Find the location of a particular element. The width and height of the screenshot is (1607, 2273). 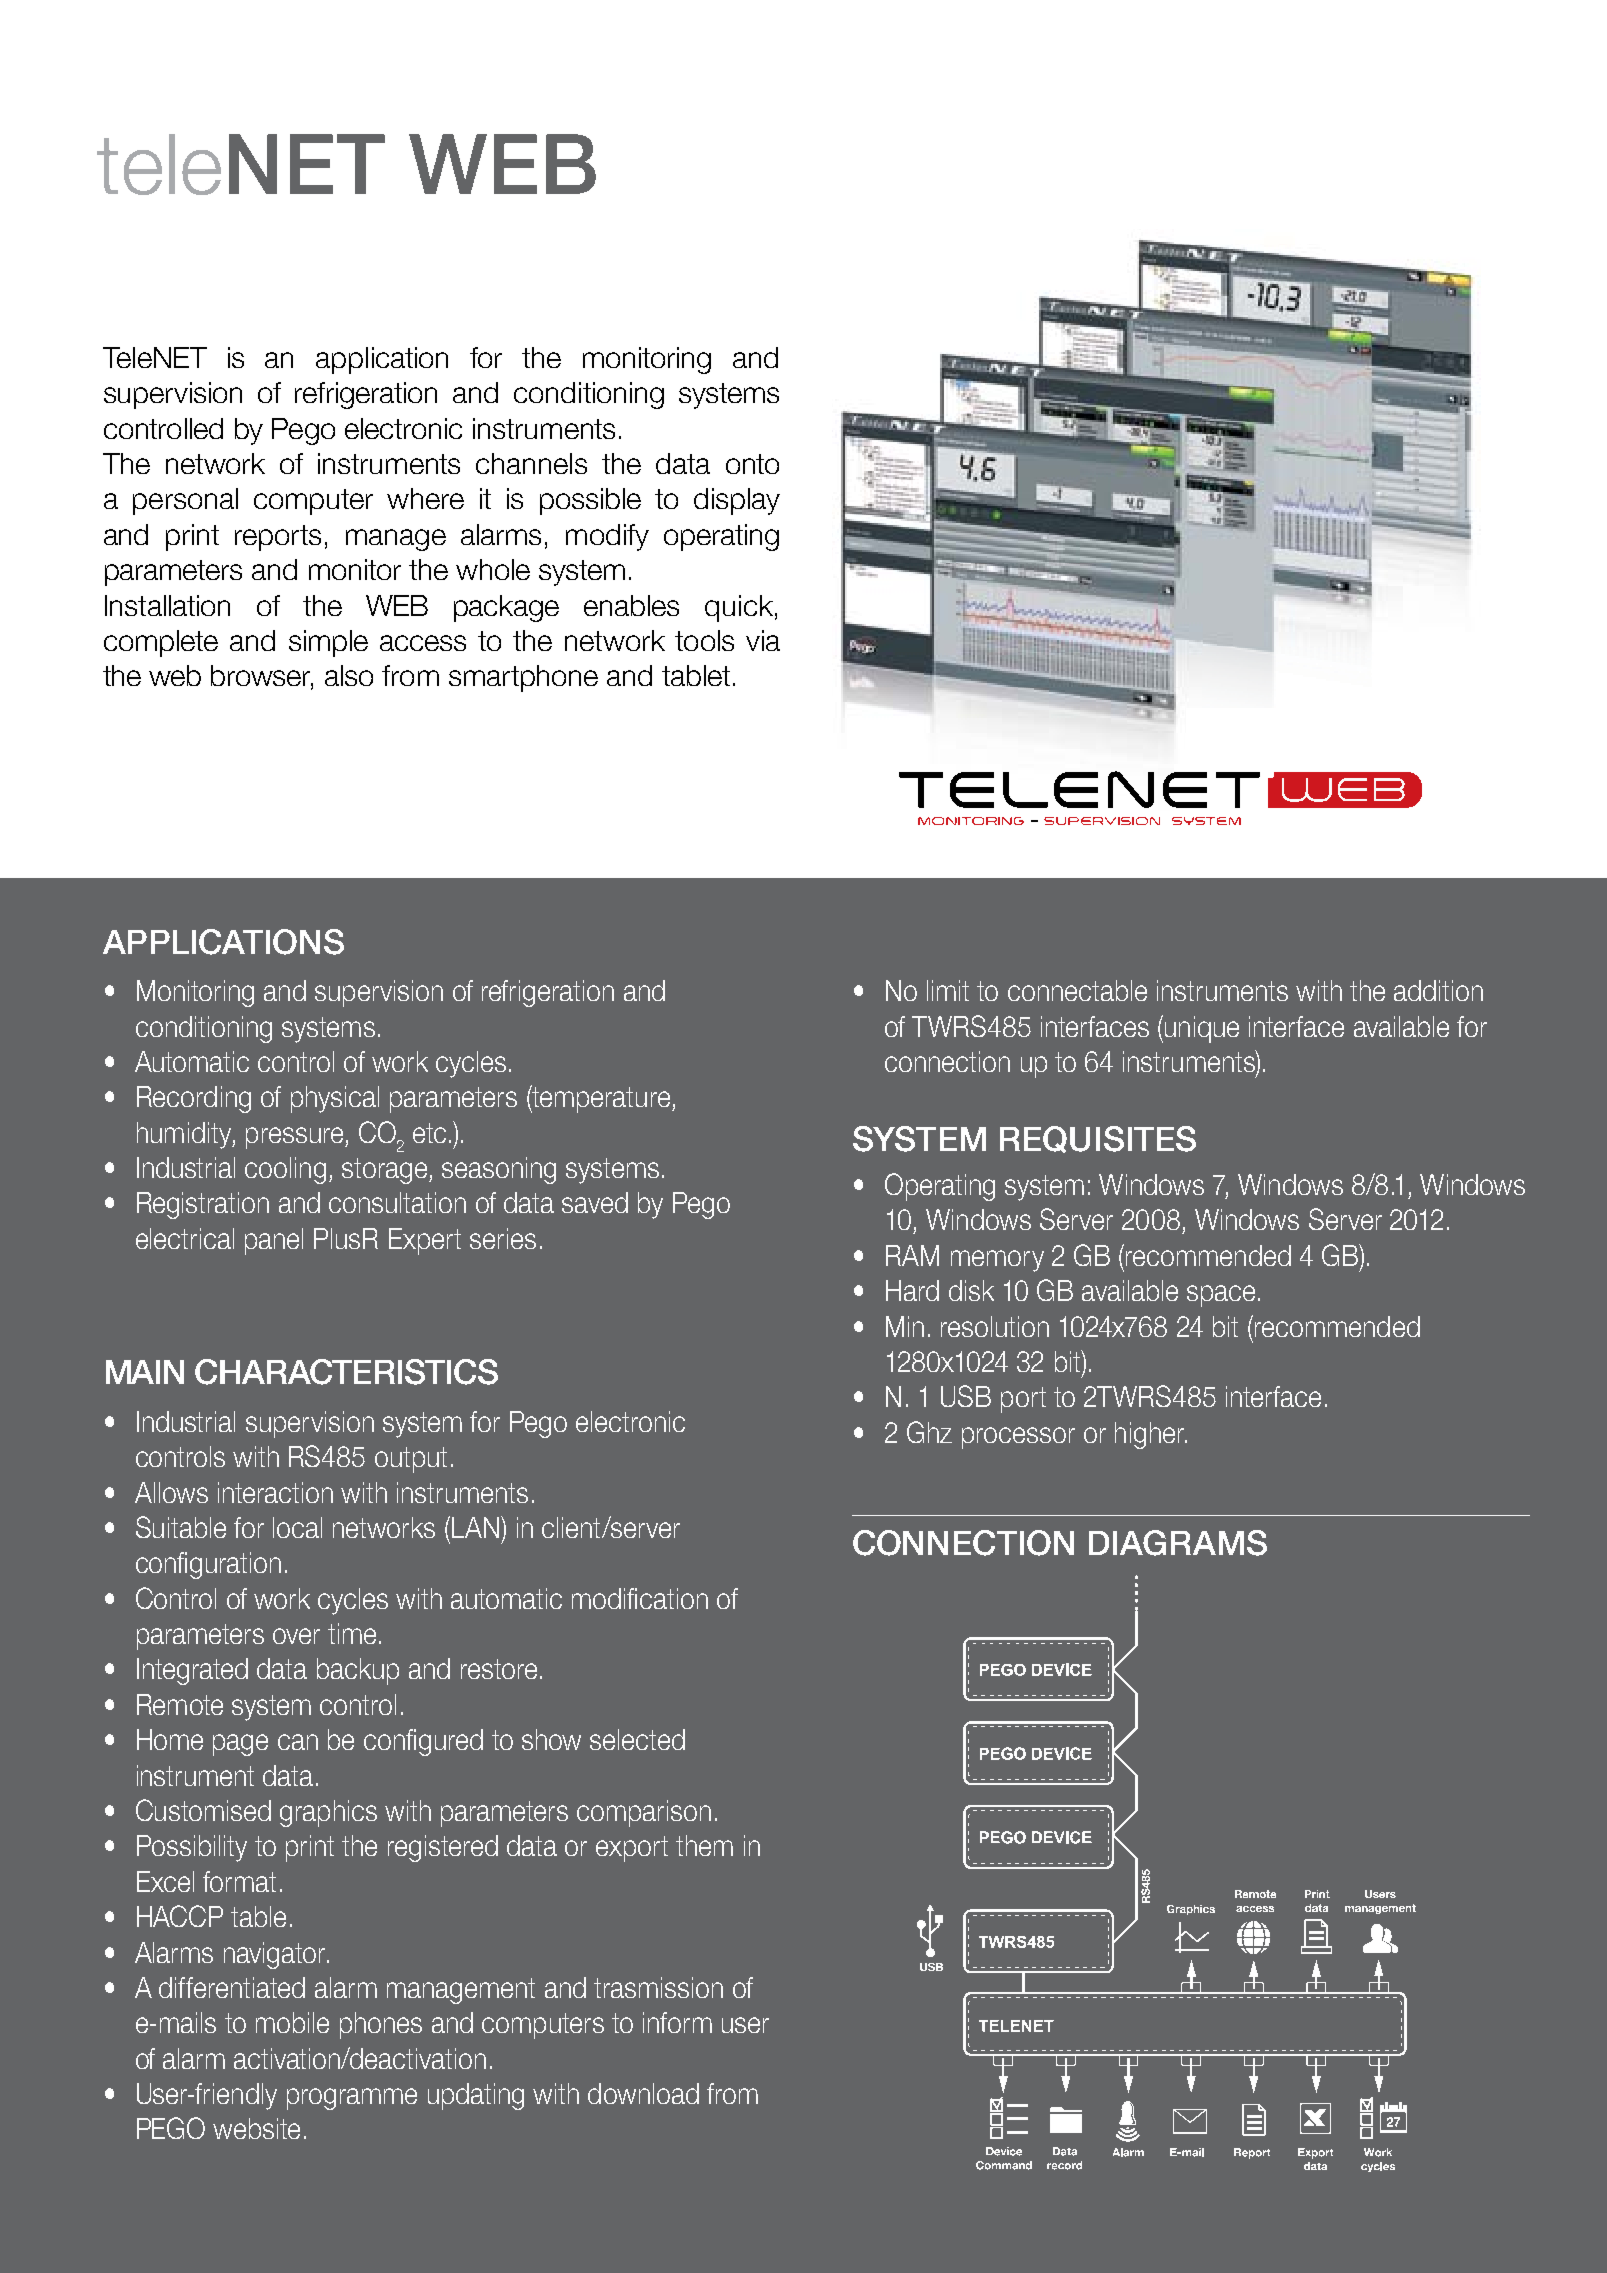

personal is located at coordinates (185, 501).
